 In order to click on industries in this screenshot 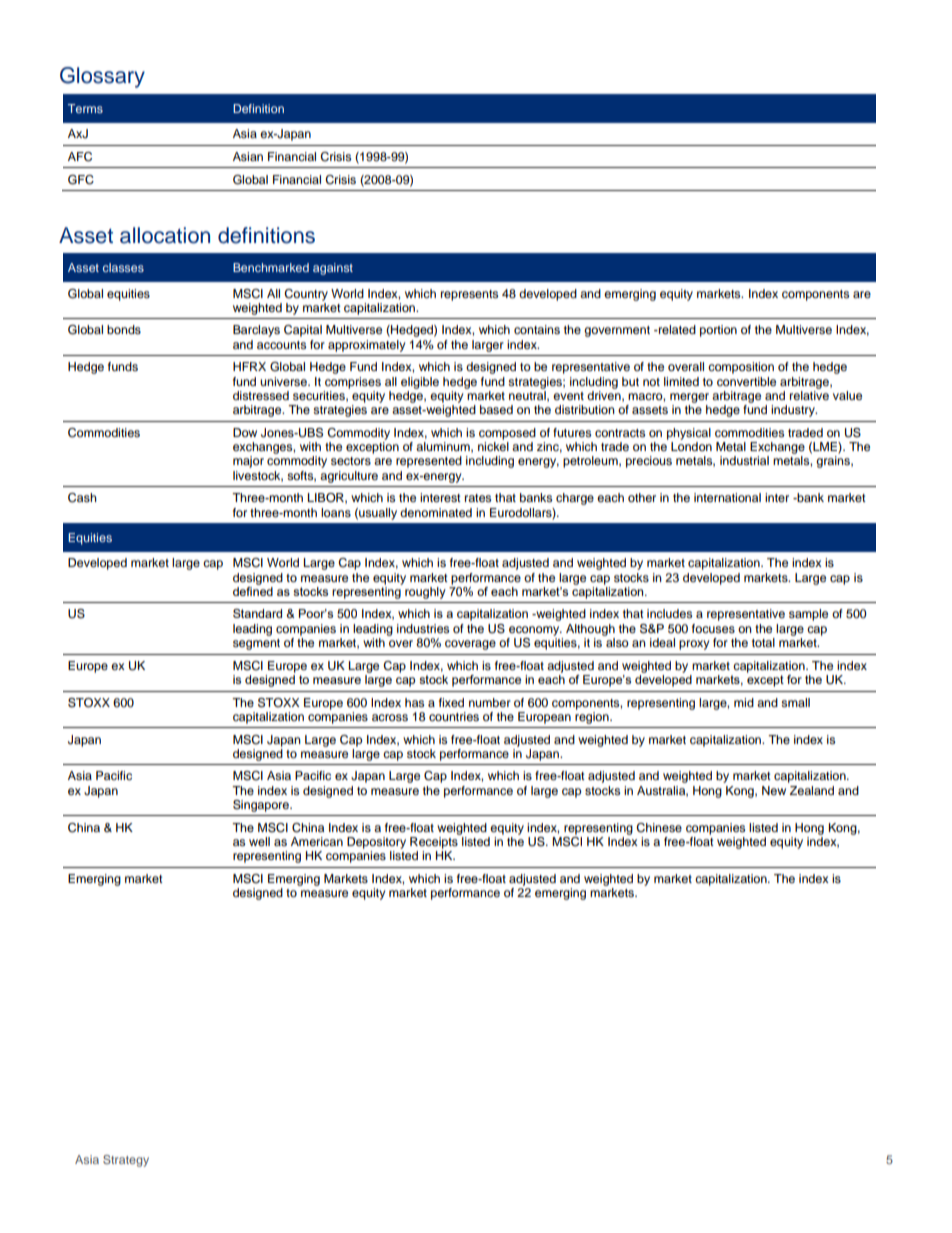, I will do `click(423, 628)`.
